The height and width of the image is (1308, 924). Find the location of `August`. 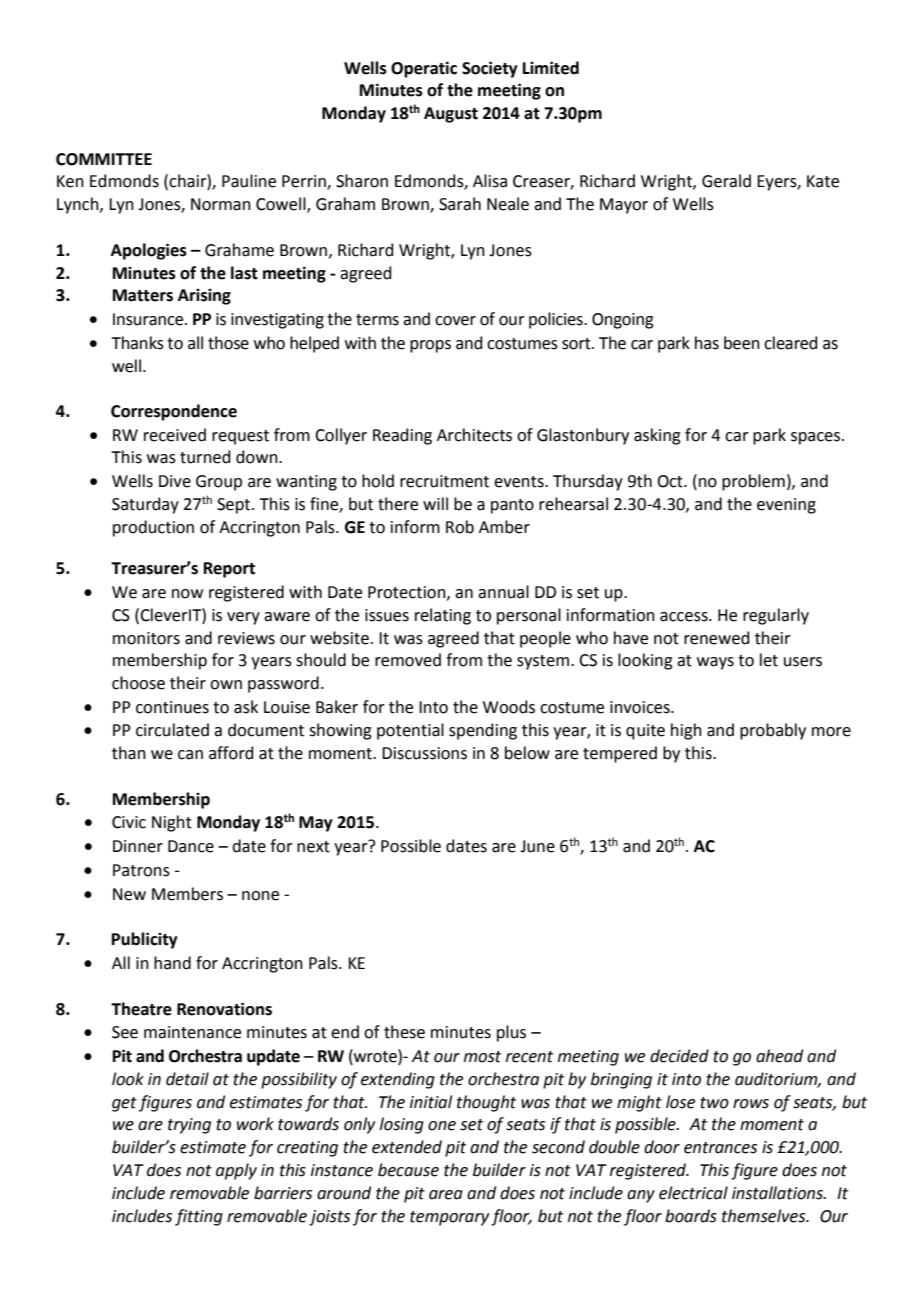

August is located at coordinates (451, 115).
